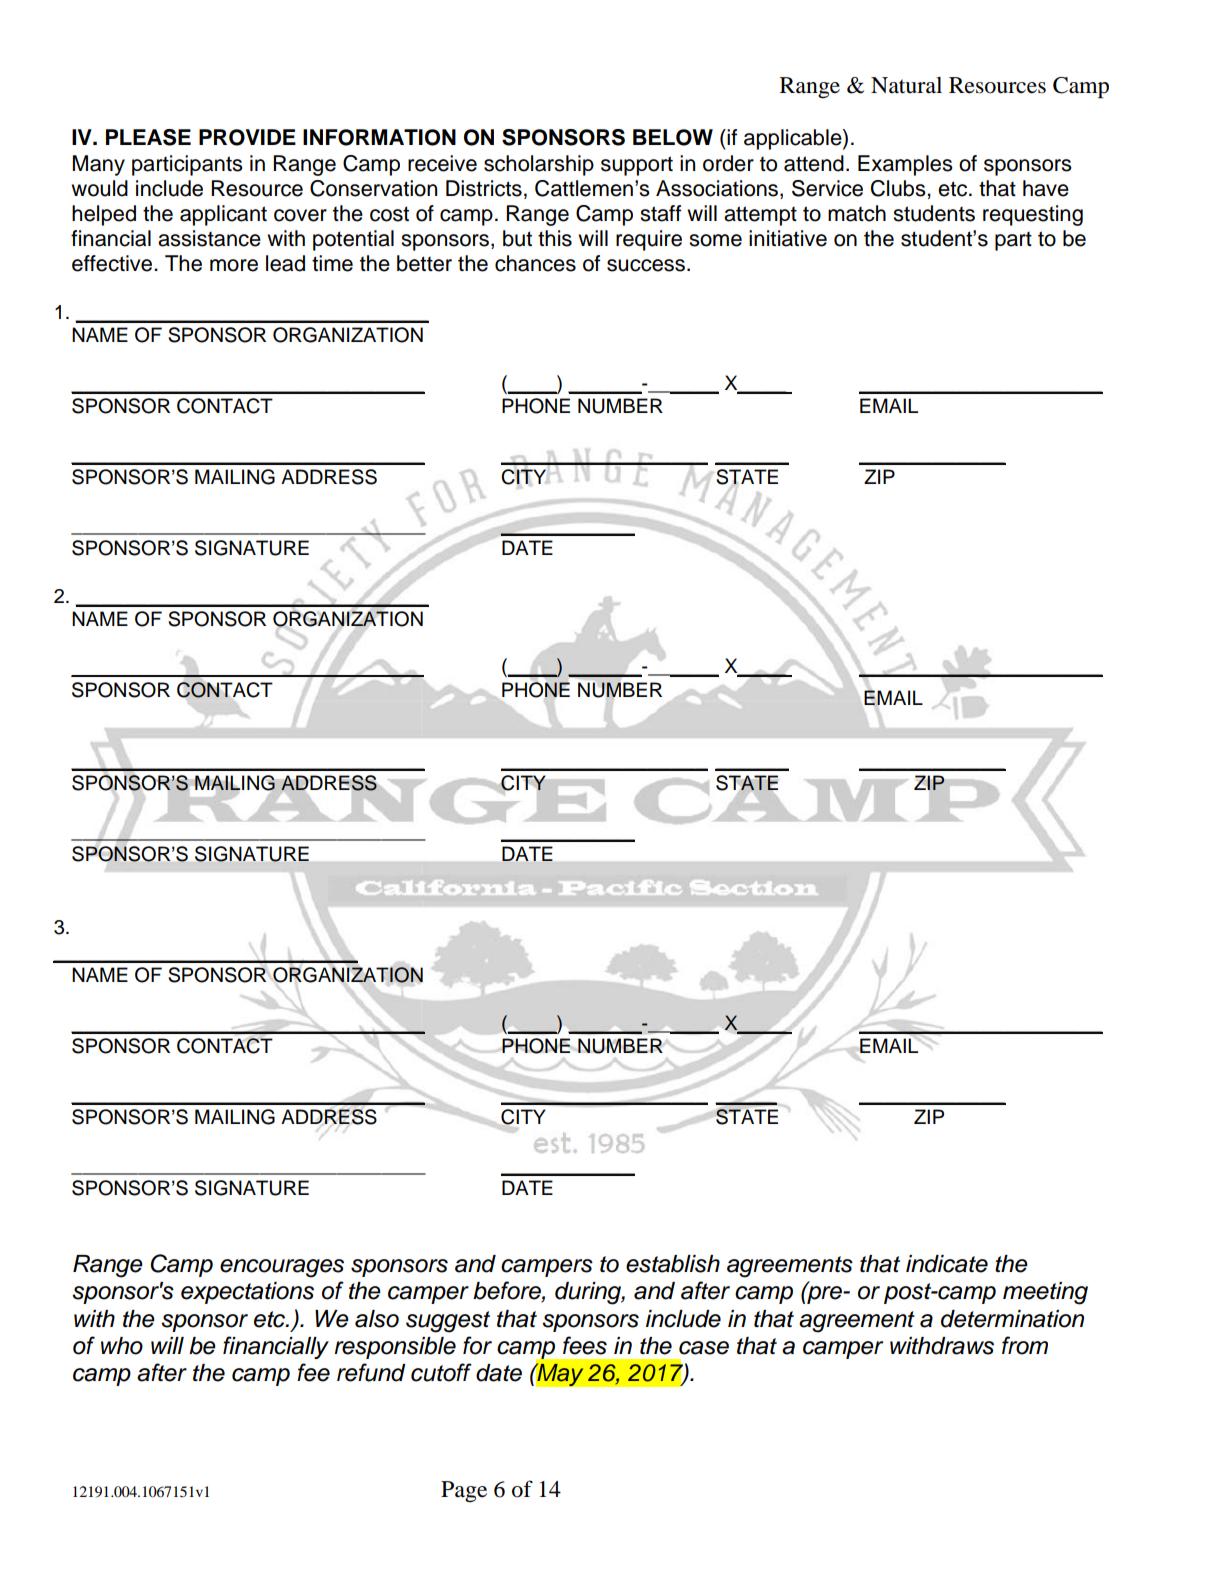 Image resolution: width=1217 pixels, height=1574 pixels. Describe the element at coordinates (788, 238) in the image. I see `initiative` at that location.
